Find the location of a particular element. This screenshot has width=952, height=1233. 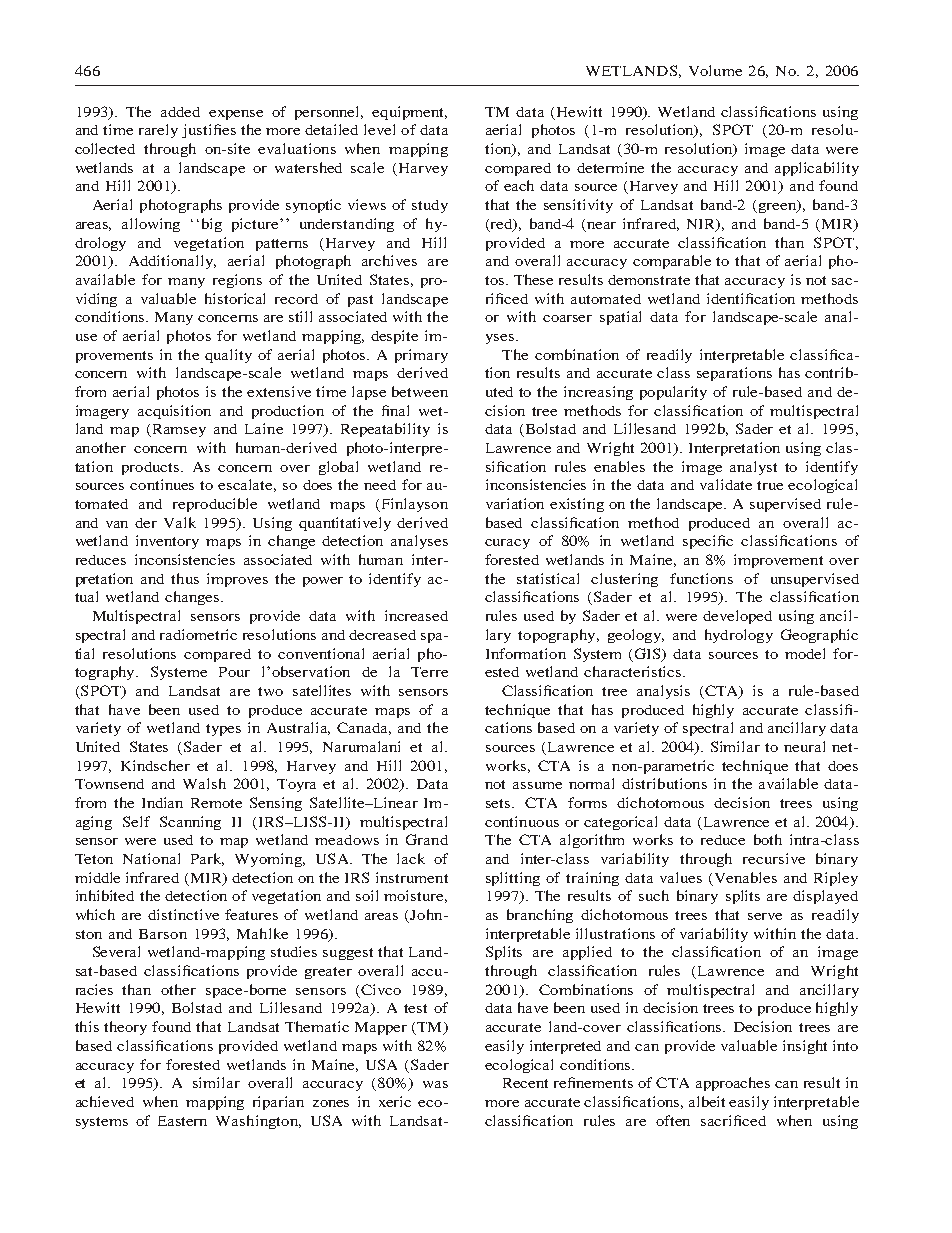

both is located at coordinates (768, 839).
